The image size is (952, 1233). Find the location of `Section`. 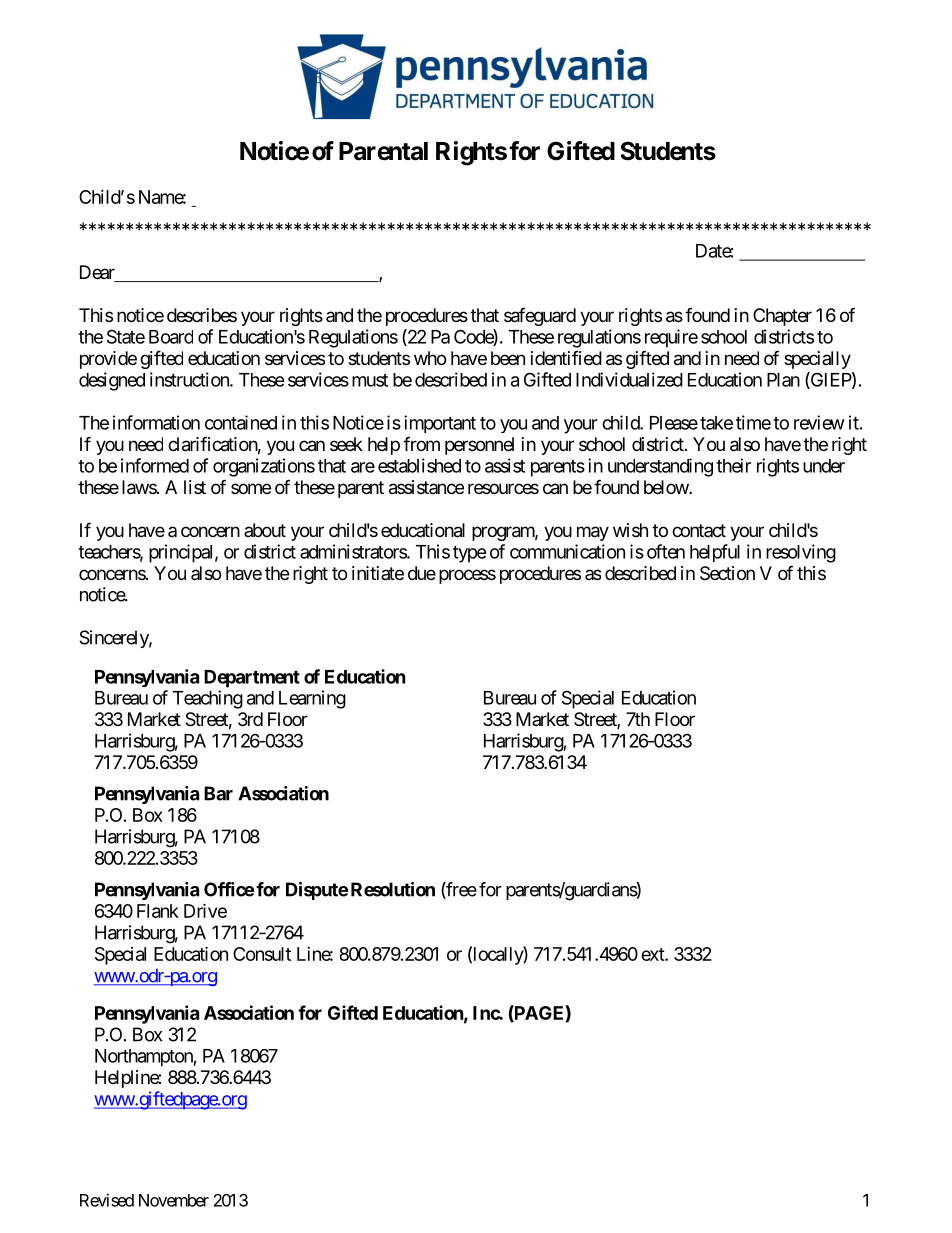

Section is located at coordinates (727, 573).
